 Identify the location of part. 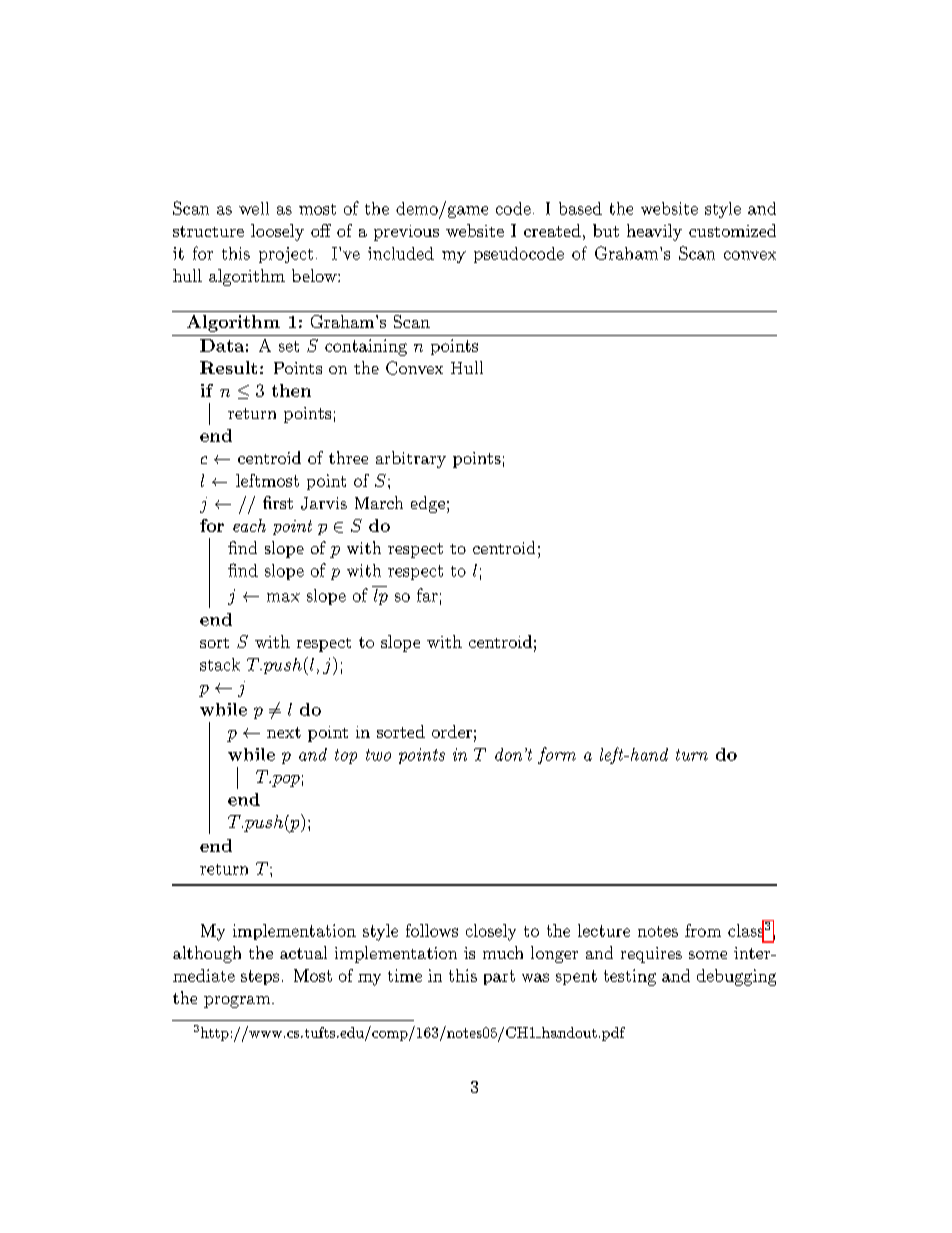
(499, 977).
